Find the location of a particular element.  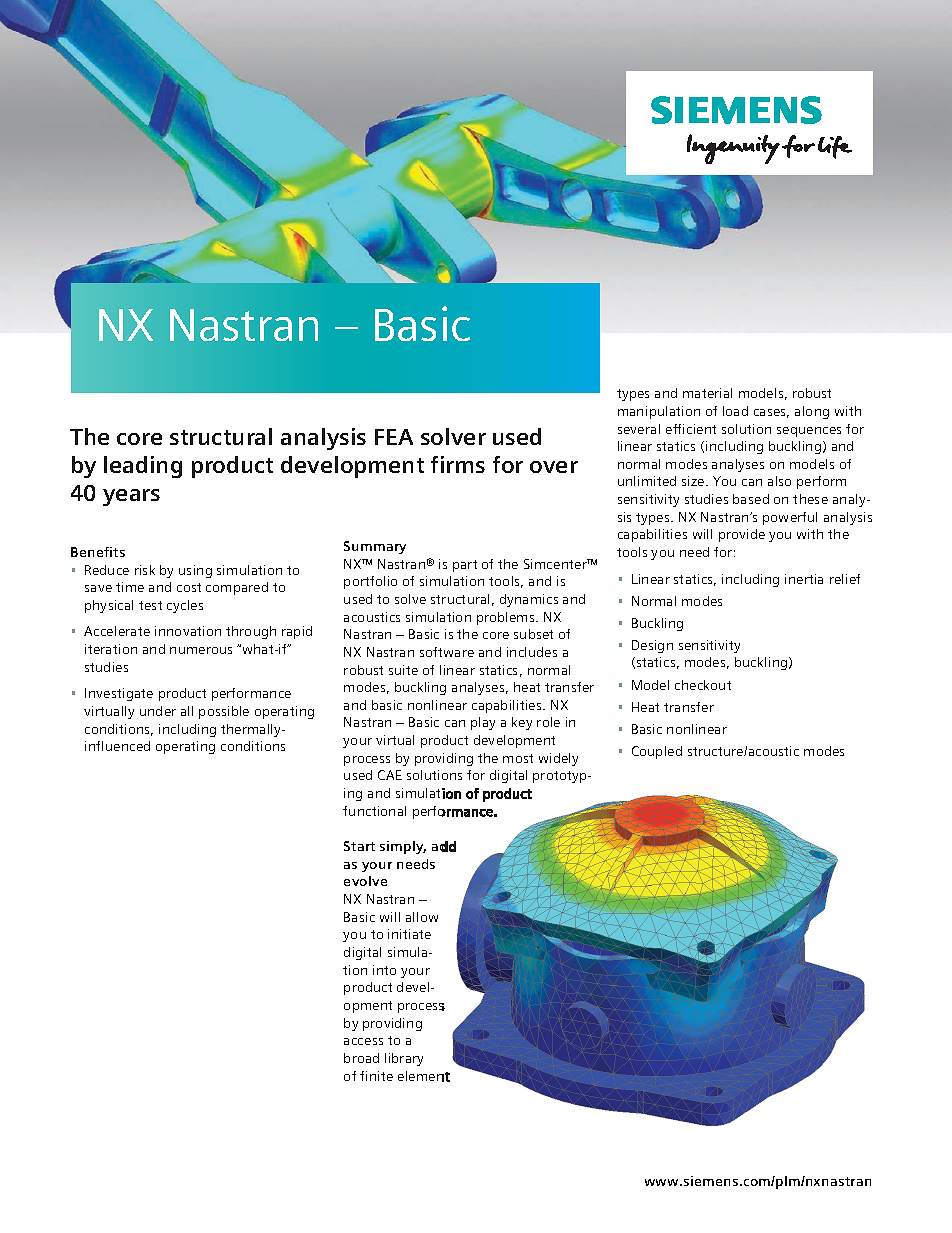

library is located at coordinates (404, 1059).
